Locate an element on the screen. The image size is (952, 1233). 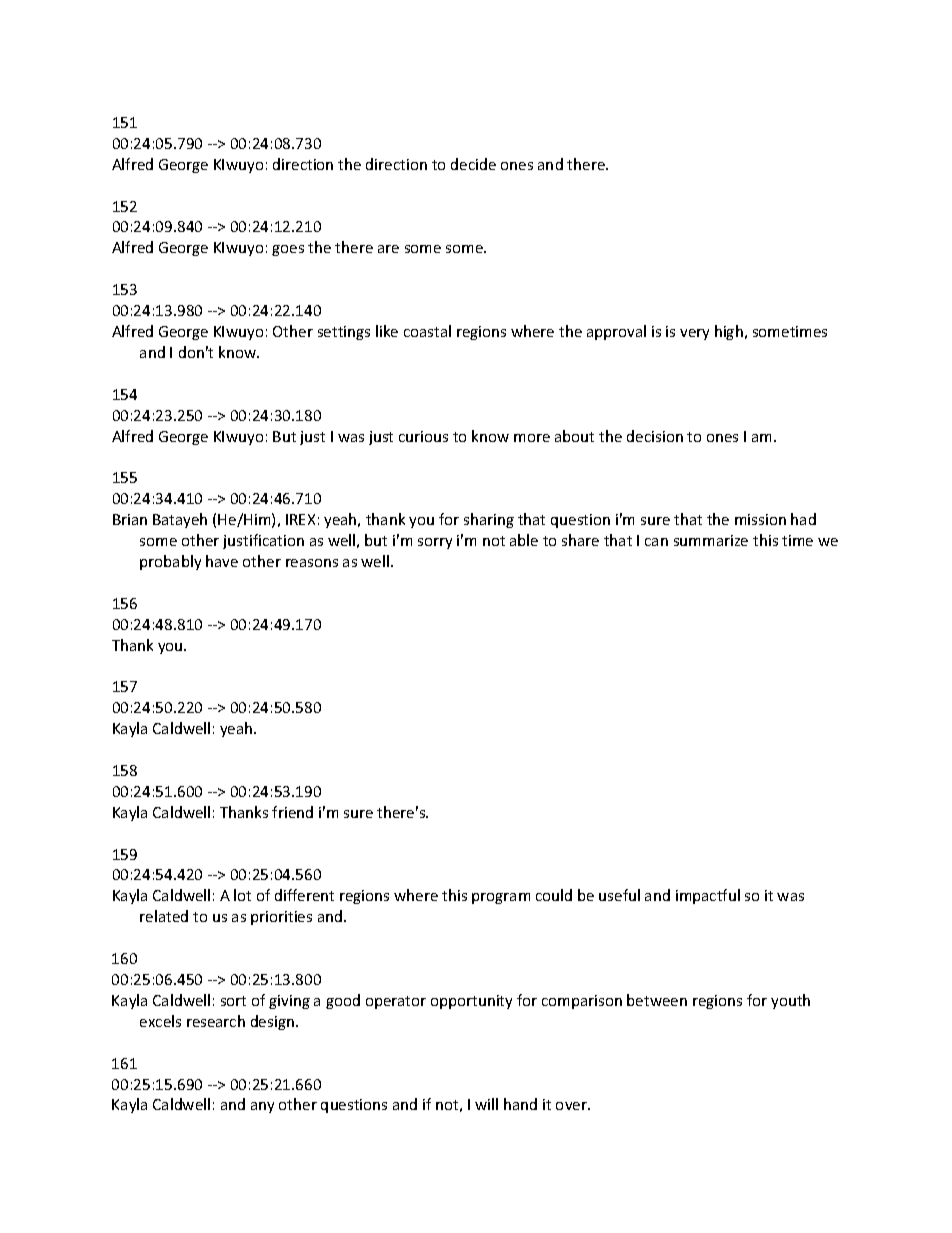
decide is located at coordinates (473, 164).
